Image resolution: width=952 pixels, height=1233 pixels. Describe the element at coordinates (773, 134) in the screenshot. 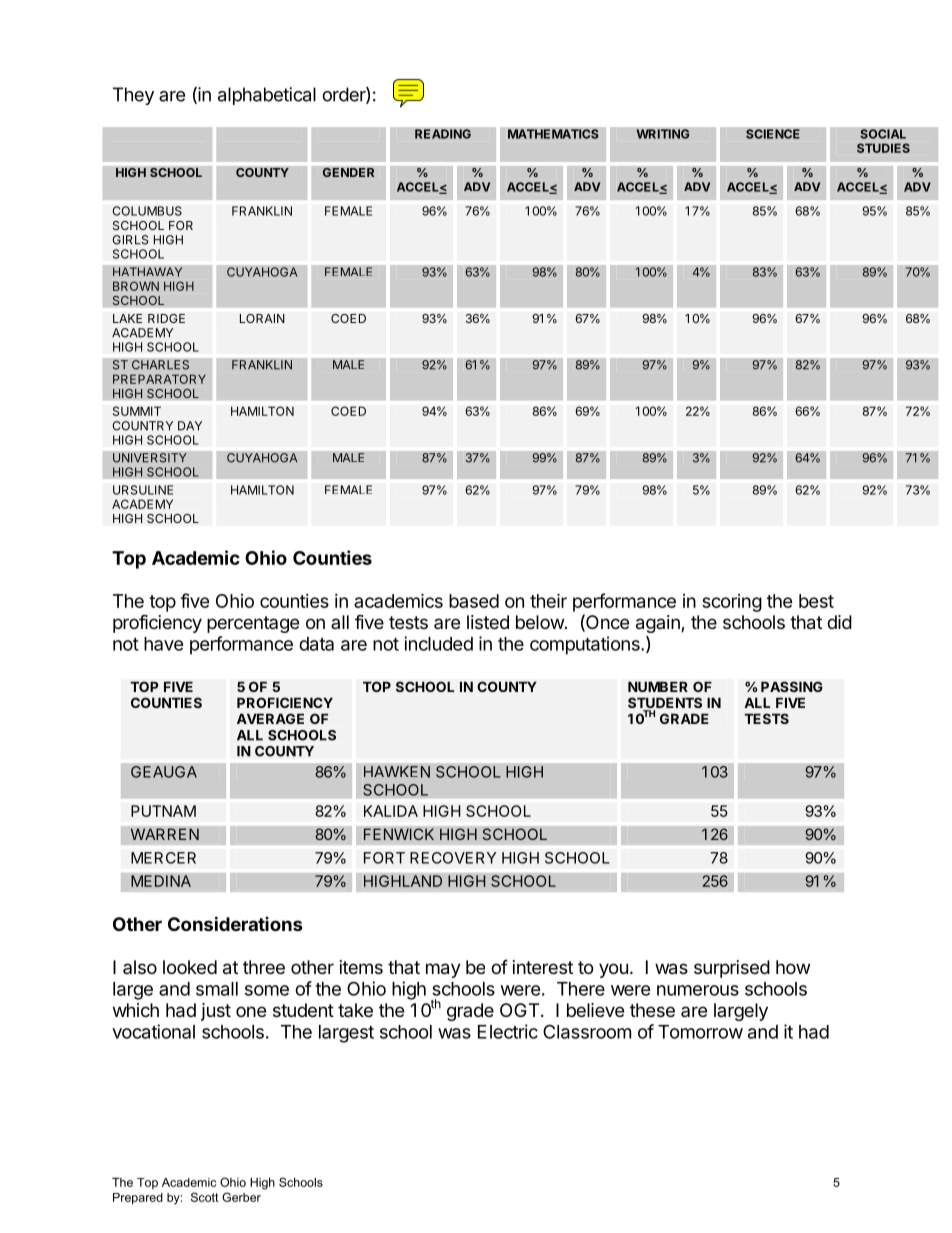

I see `SCIENCE` at that location.
